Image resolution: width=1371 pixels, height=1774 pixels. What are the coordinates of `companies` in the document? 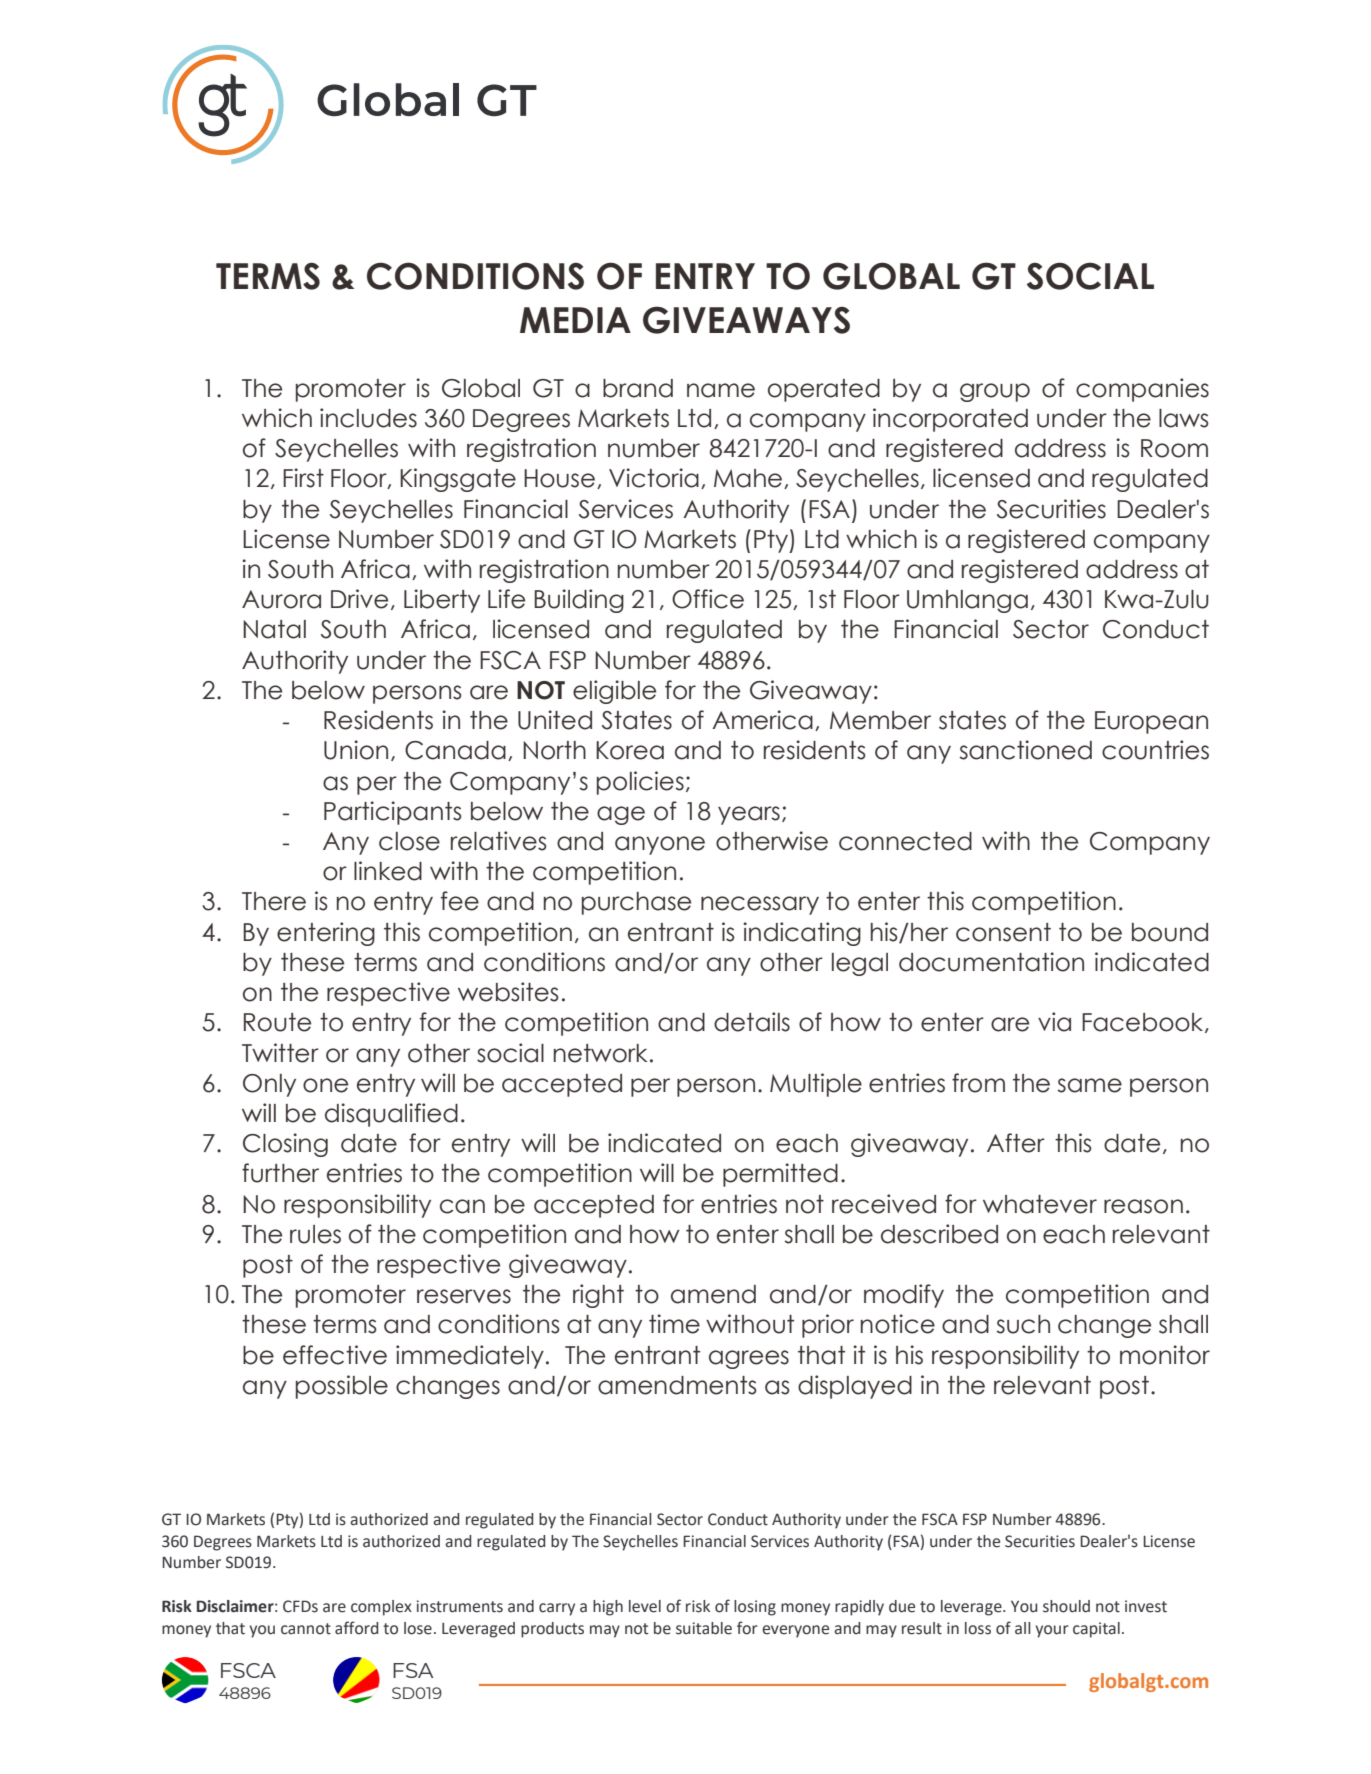 It's located at (1142, 390).
